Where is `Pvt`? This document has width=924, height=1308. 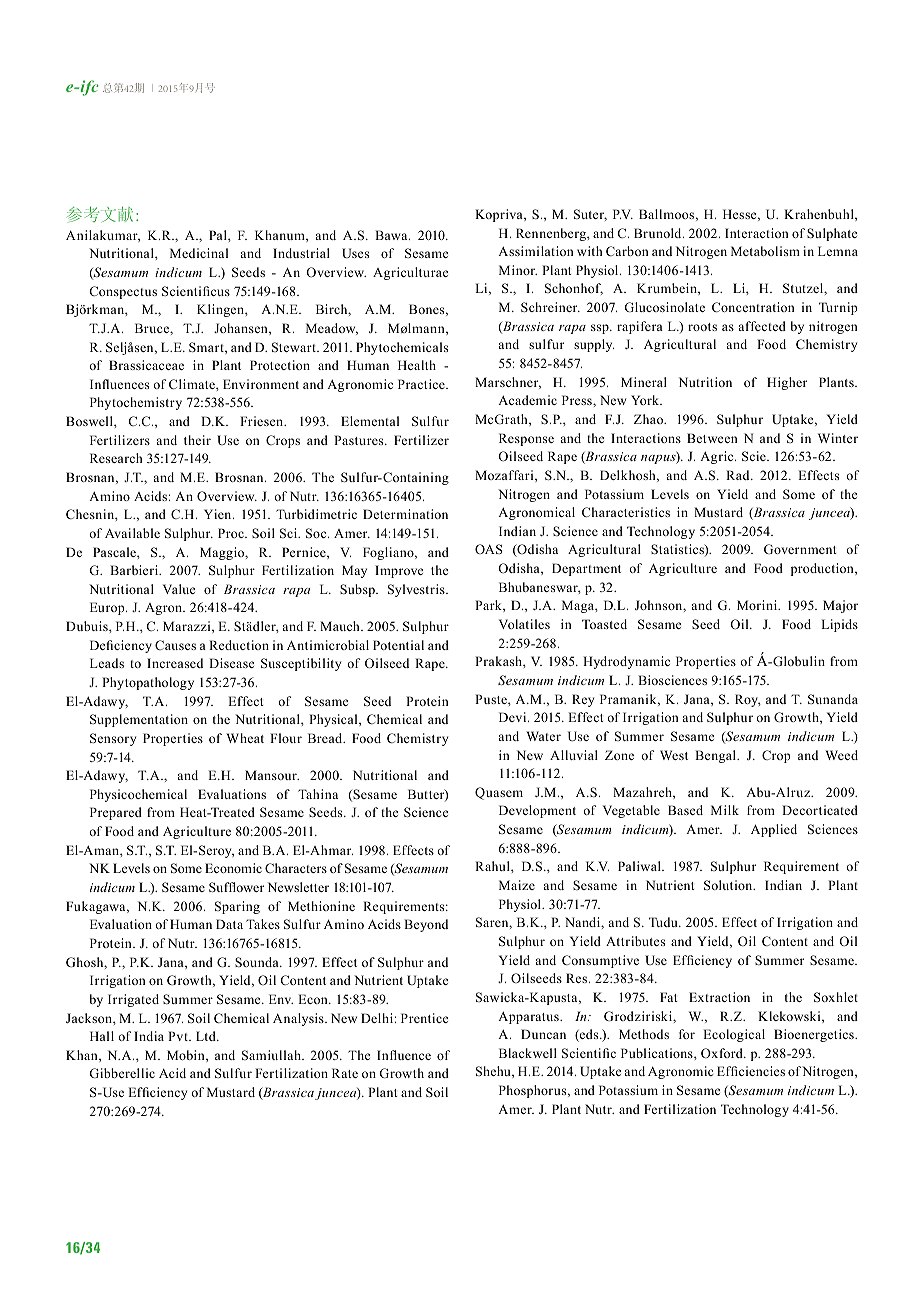 Pvt is located at coordinates (179, 1036).
